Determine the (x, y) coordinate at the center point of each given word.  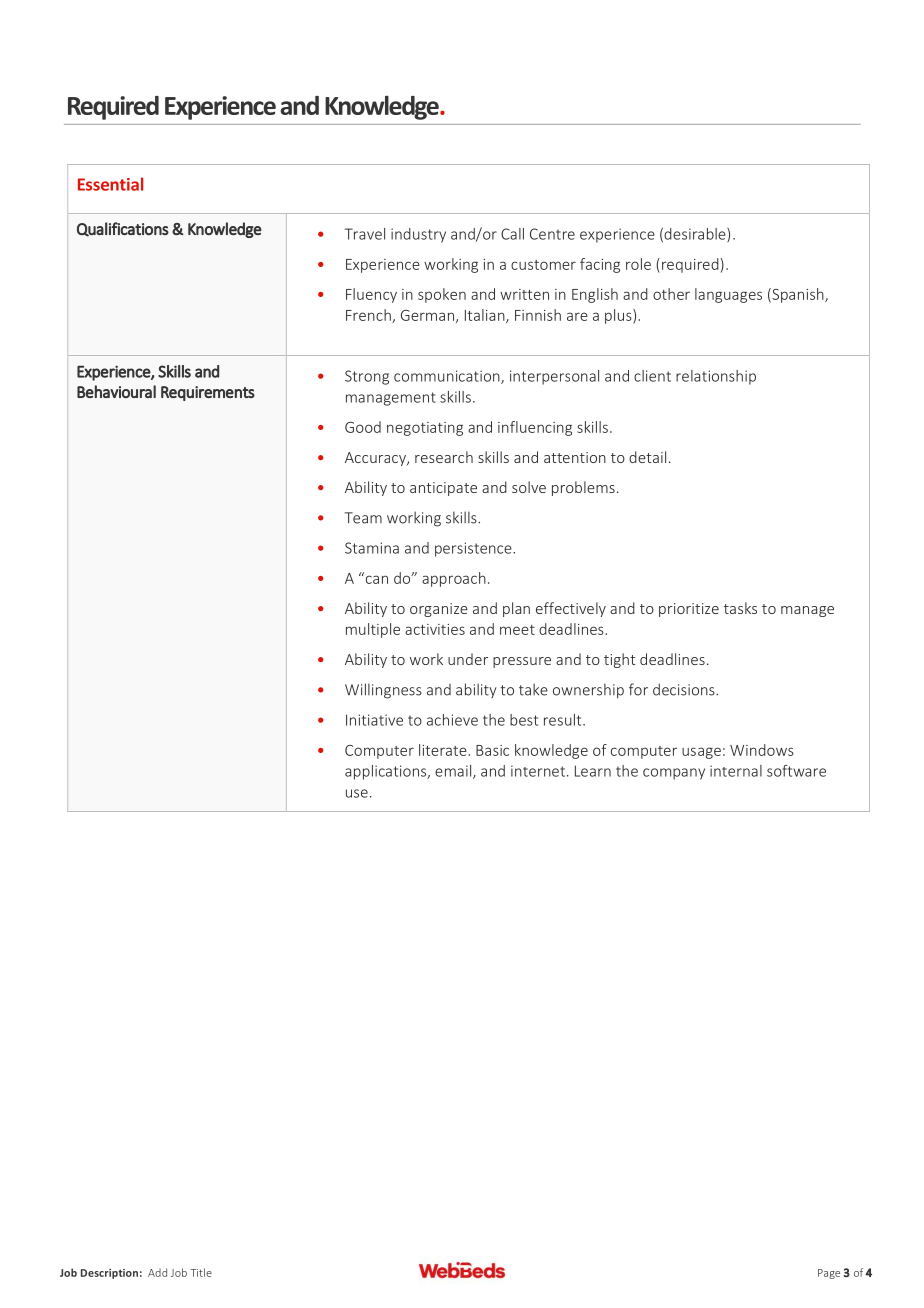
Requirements (208, 393)
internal (736, 771)
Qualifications (123, 229)
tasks (740, 608)
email (454, 772)
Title (201, 1272)
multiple (373, 630)
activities (435, 629)
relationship (716, 377)
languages (728, 295)
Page (829, 1274)
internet (538, 771)
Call (512, 234)
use (357, 793)
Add (157, 1272)
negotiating (425, 429)
